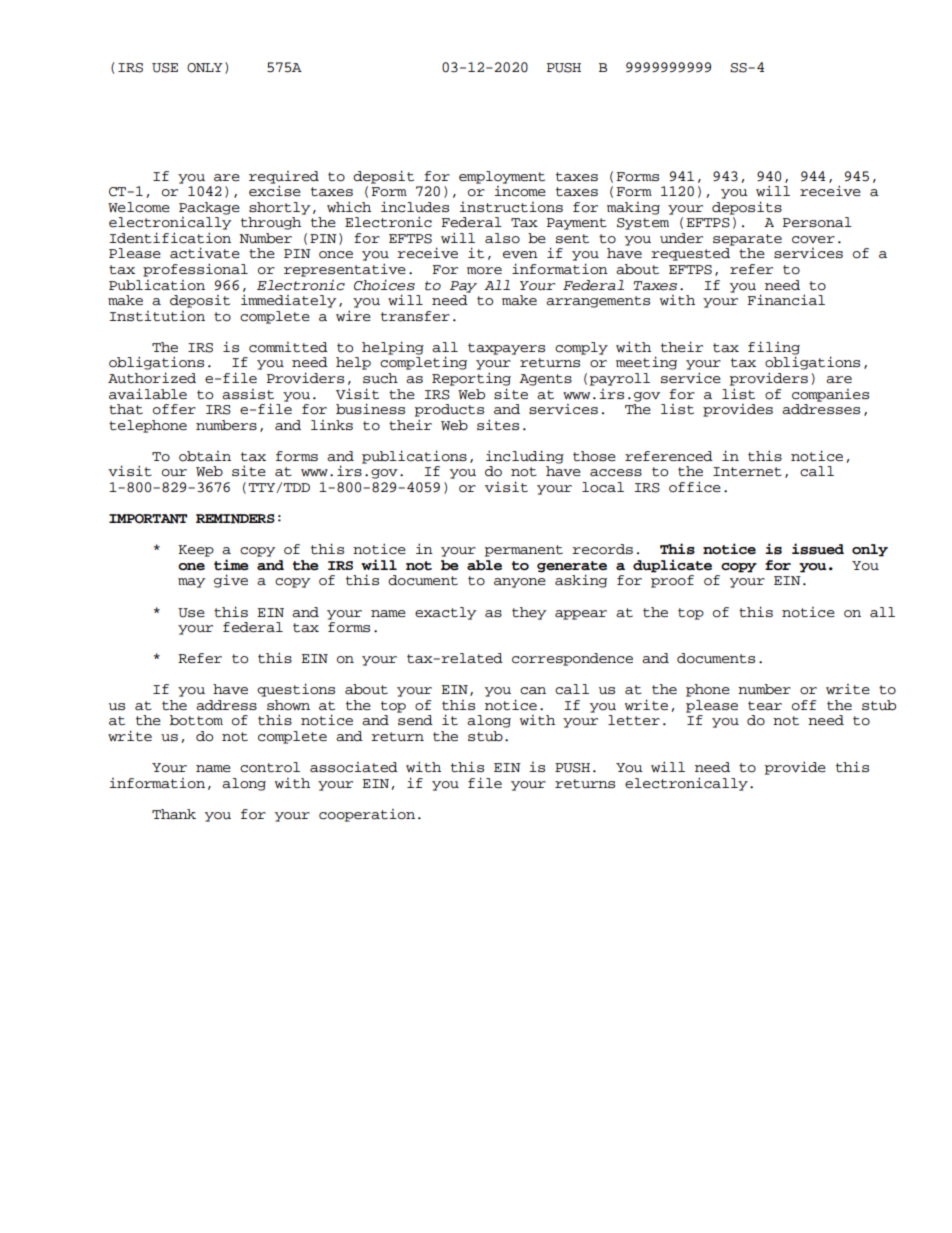  I want to click on Personal, so click(817, 222).
